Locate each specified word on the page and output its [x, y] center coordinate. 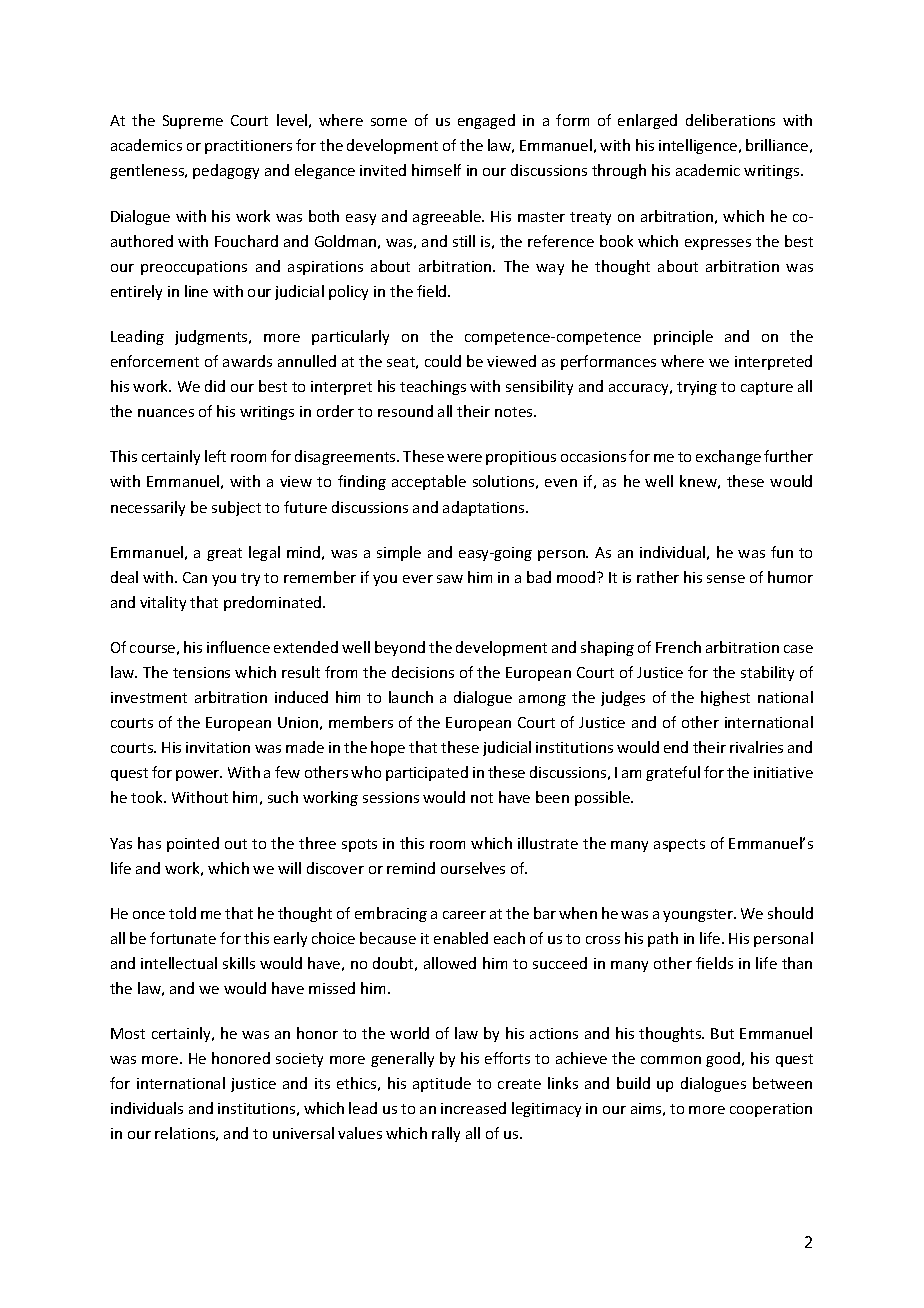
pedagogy [226, 171]
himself [436, 170]
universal [303, 1133]
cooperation [771, 1110]
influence [238, 647]
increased [473, 1108]
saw [450, 579]
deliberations [730, 120]
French [678, 647]
